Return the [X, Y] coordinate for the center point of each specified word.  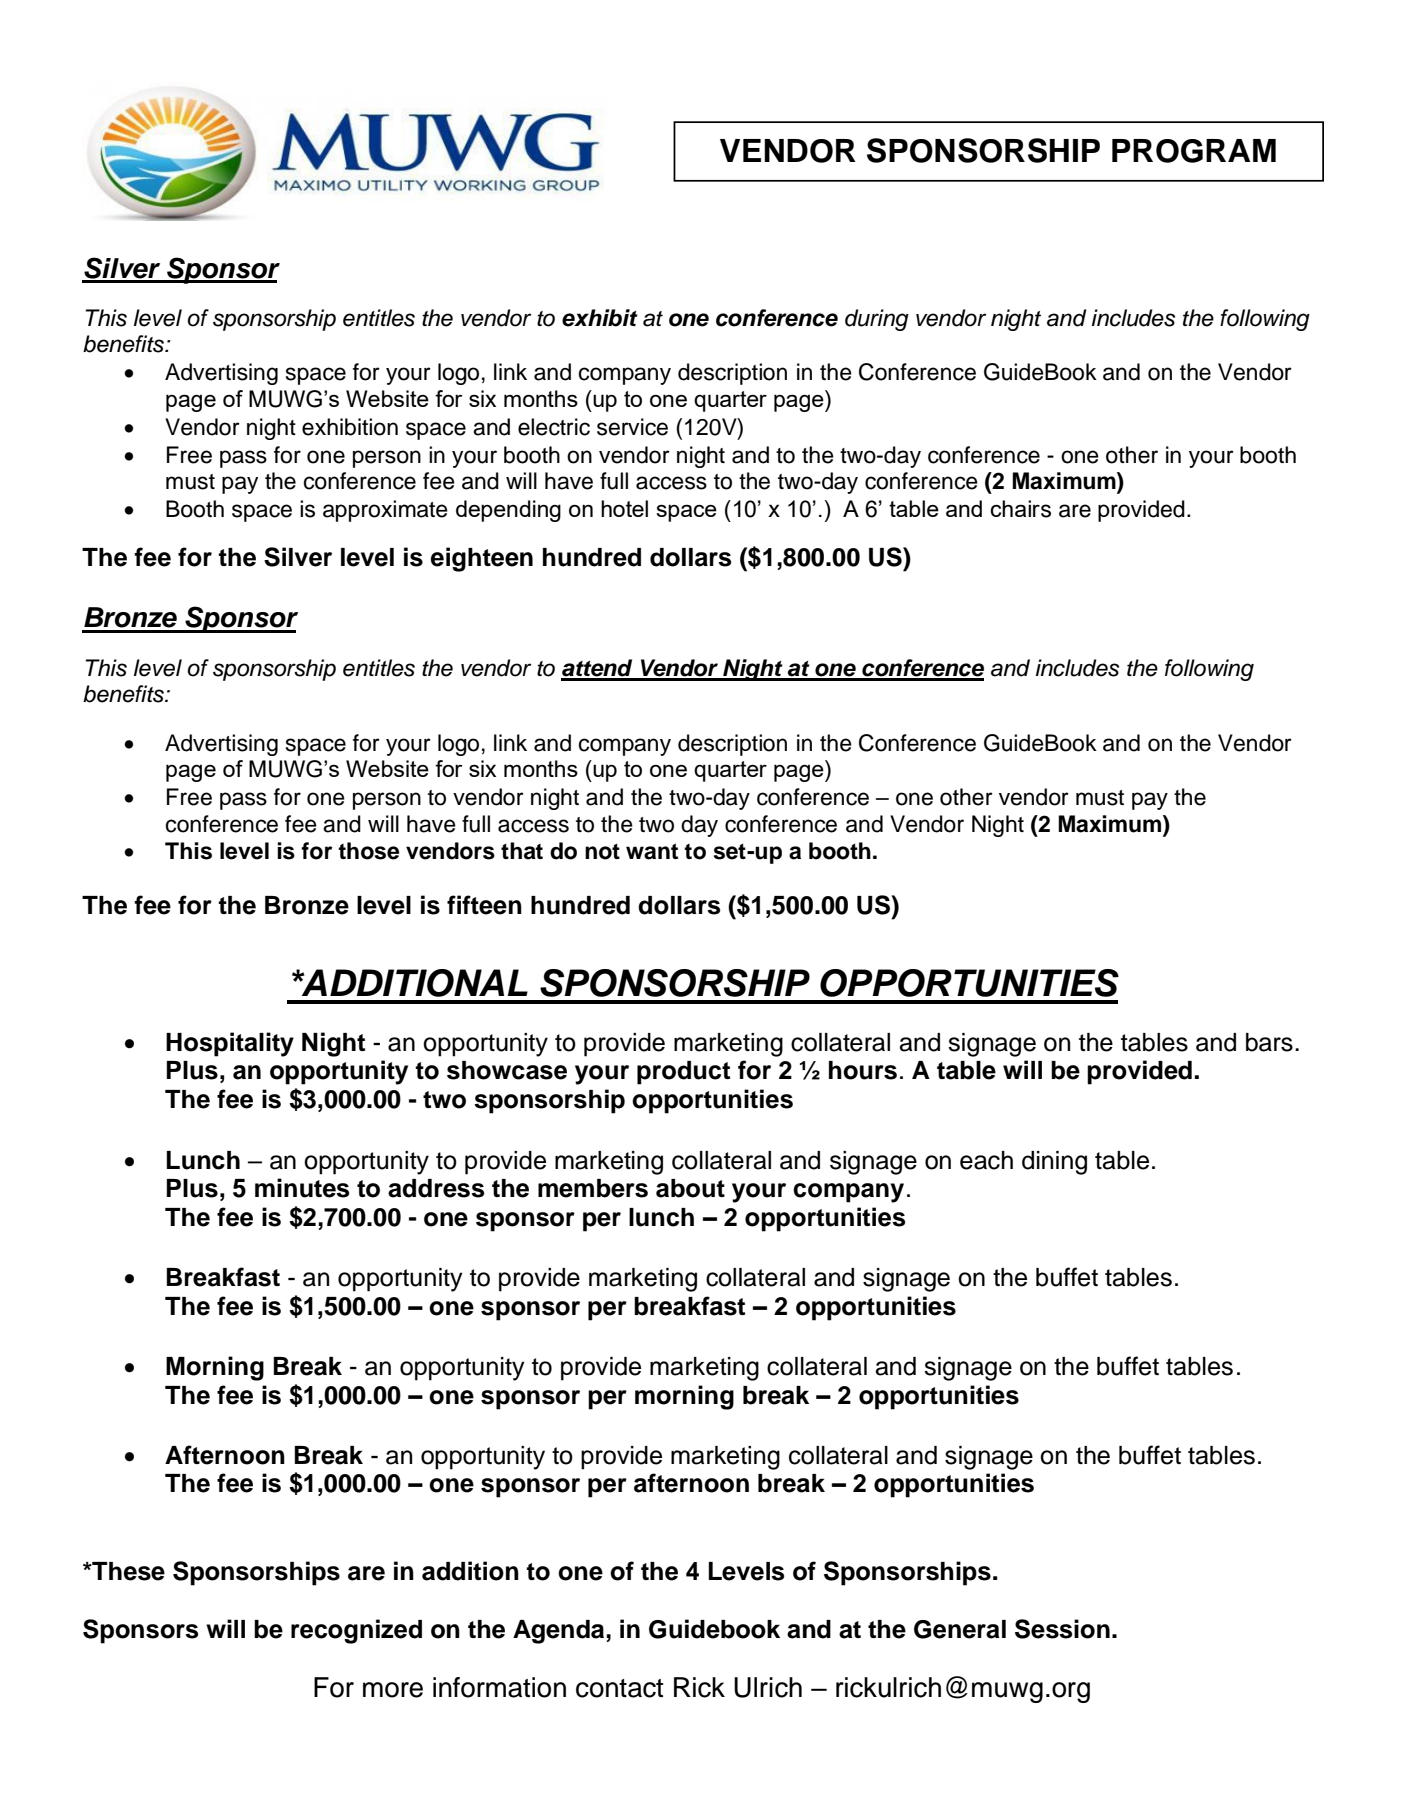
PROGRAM [1194, 151]
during [877, 320]
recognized [356, 1631]
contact [619, 1688]
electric [554, 427]
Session [1062, 1629]
